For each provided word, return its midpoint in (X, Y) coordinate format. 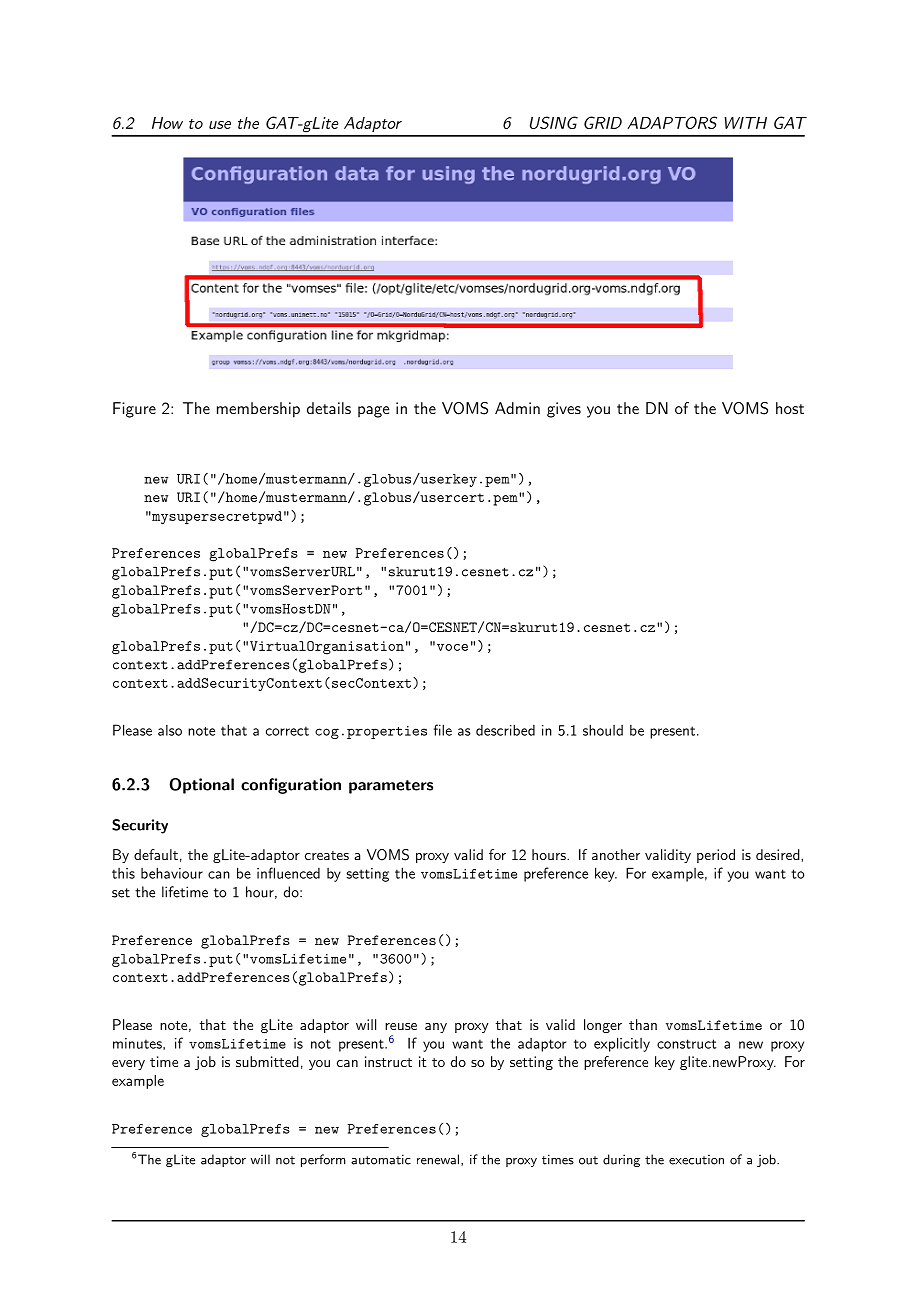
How (167, 123)
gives (564, 410)
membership (258, 410)
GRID (603, 122)
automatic (381, 1159)
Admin (517, 408)
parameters (391, 787)
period (716, 856)
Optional (201, 786)
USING (554, 122)
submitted (267, 1061)
